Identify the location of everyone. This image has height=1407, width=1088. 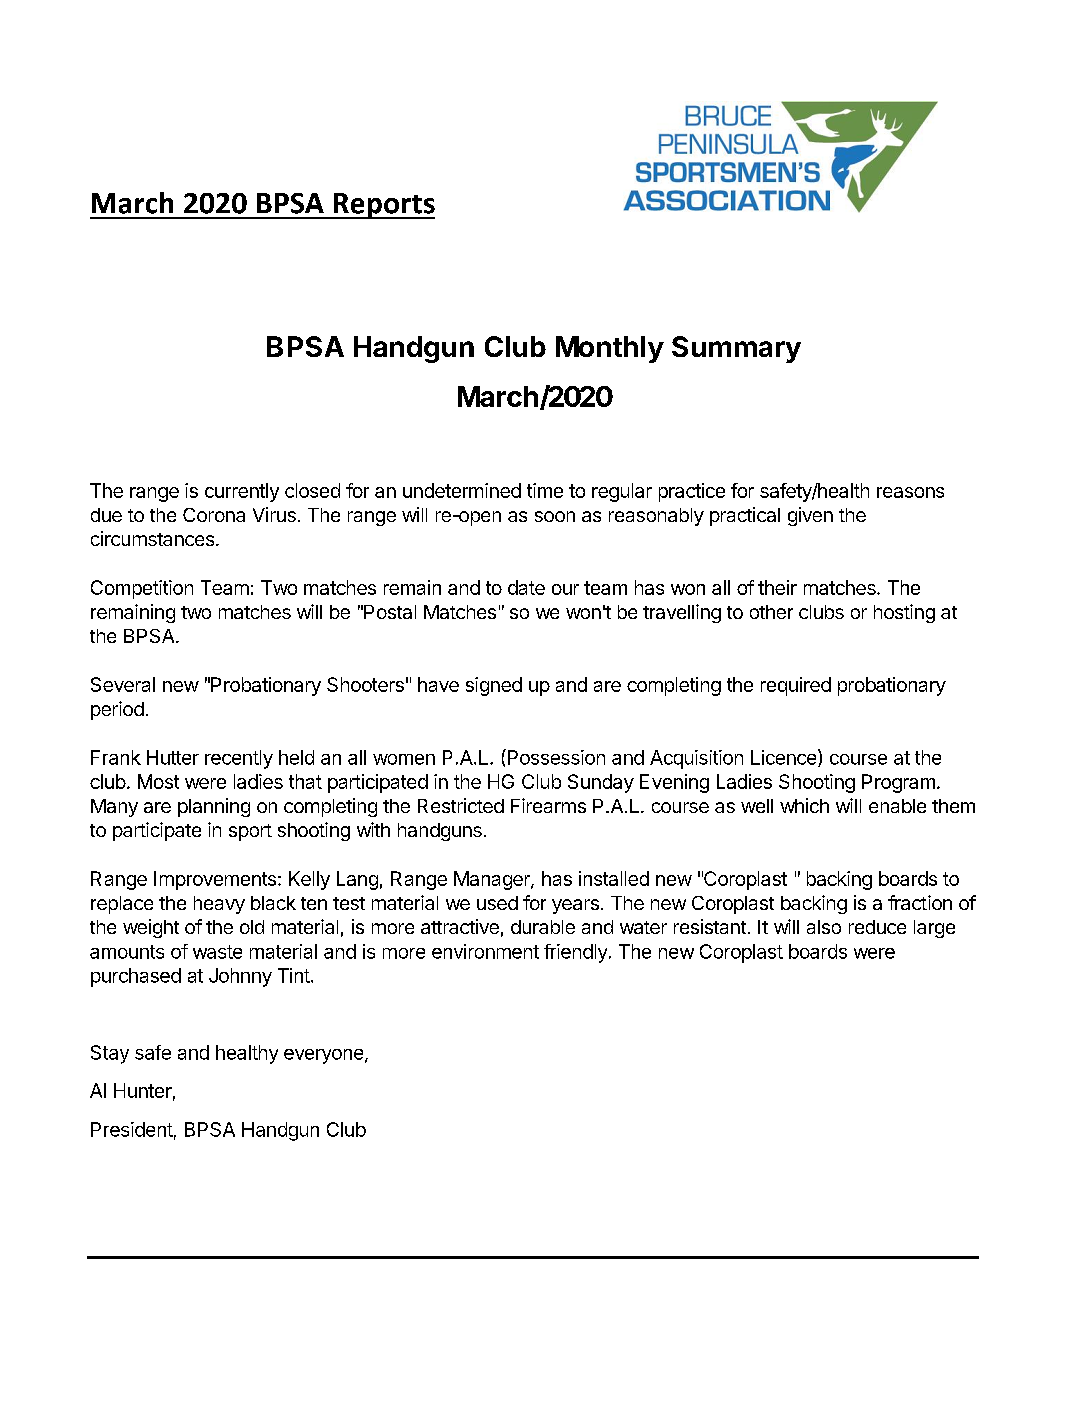
(323, 1056).
